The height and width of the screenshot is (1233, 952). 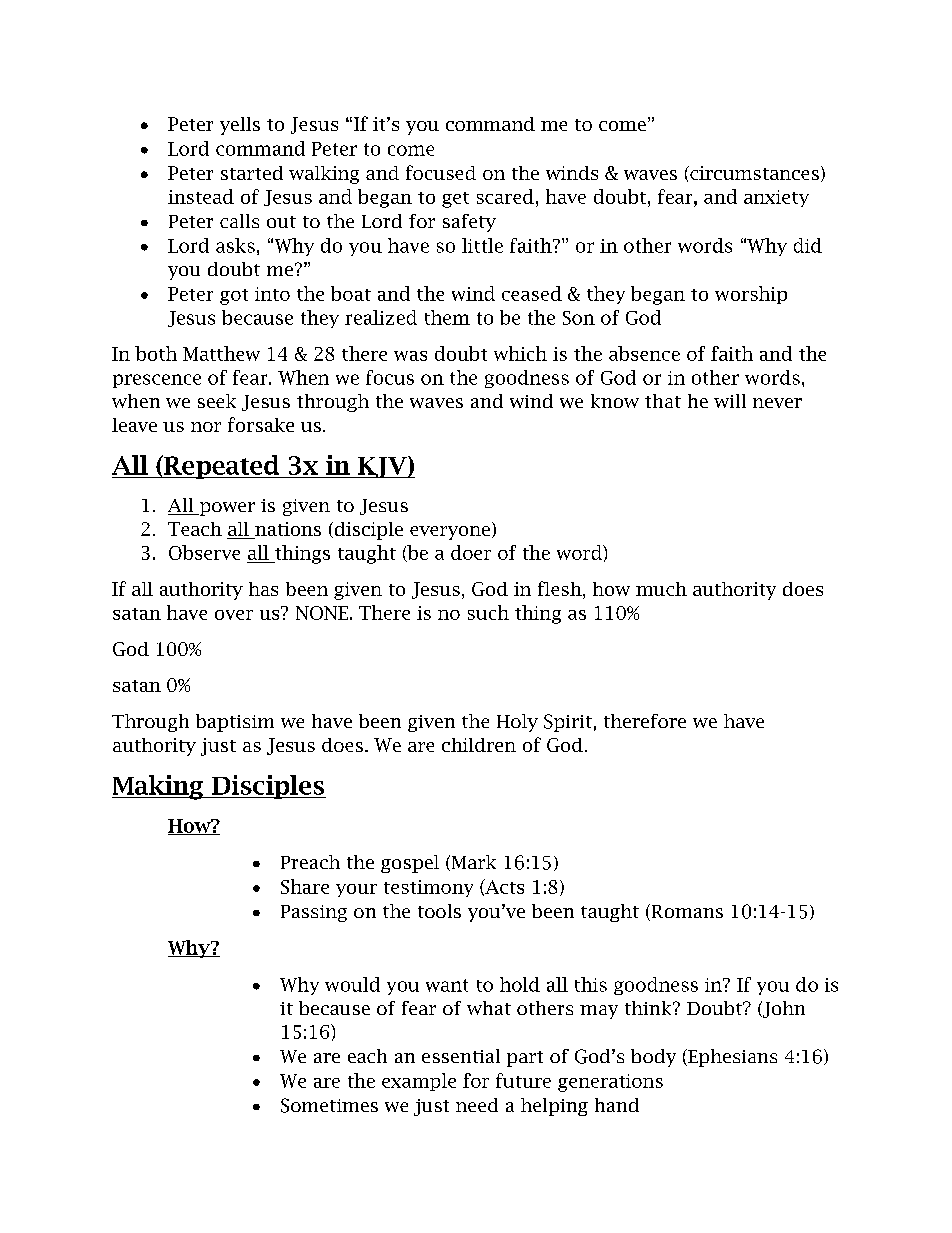 I want to click on tools, so click(x=439, y=911).
